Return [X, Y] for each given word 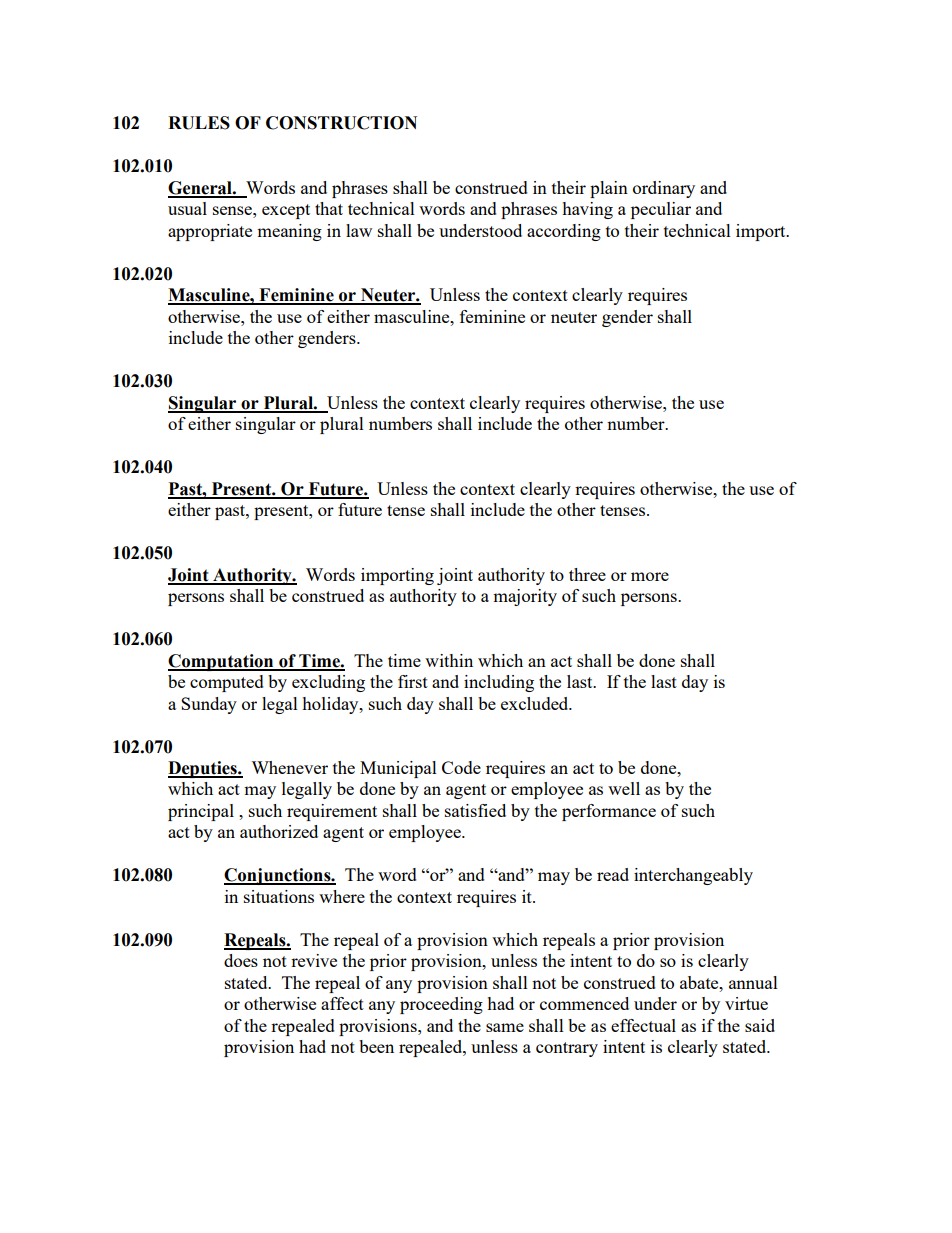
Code [461, 767]
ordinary [664, 189]
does [241, 960]
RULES [199, 123]
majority [525, 597]
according [564, 232]
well [624, 788]
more [650, 576]
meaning [289, 232]
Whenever [289, 767]
